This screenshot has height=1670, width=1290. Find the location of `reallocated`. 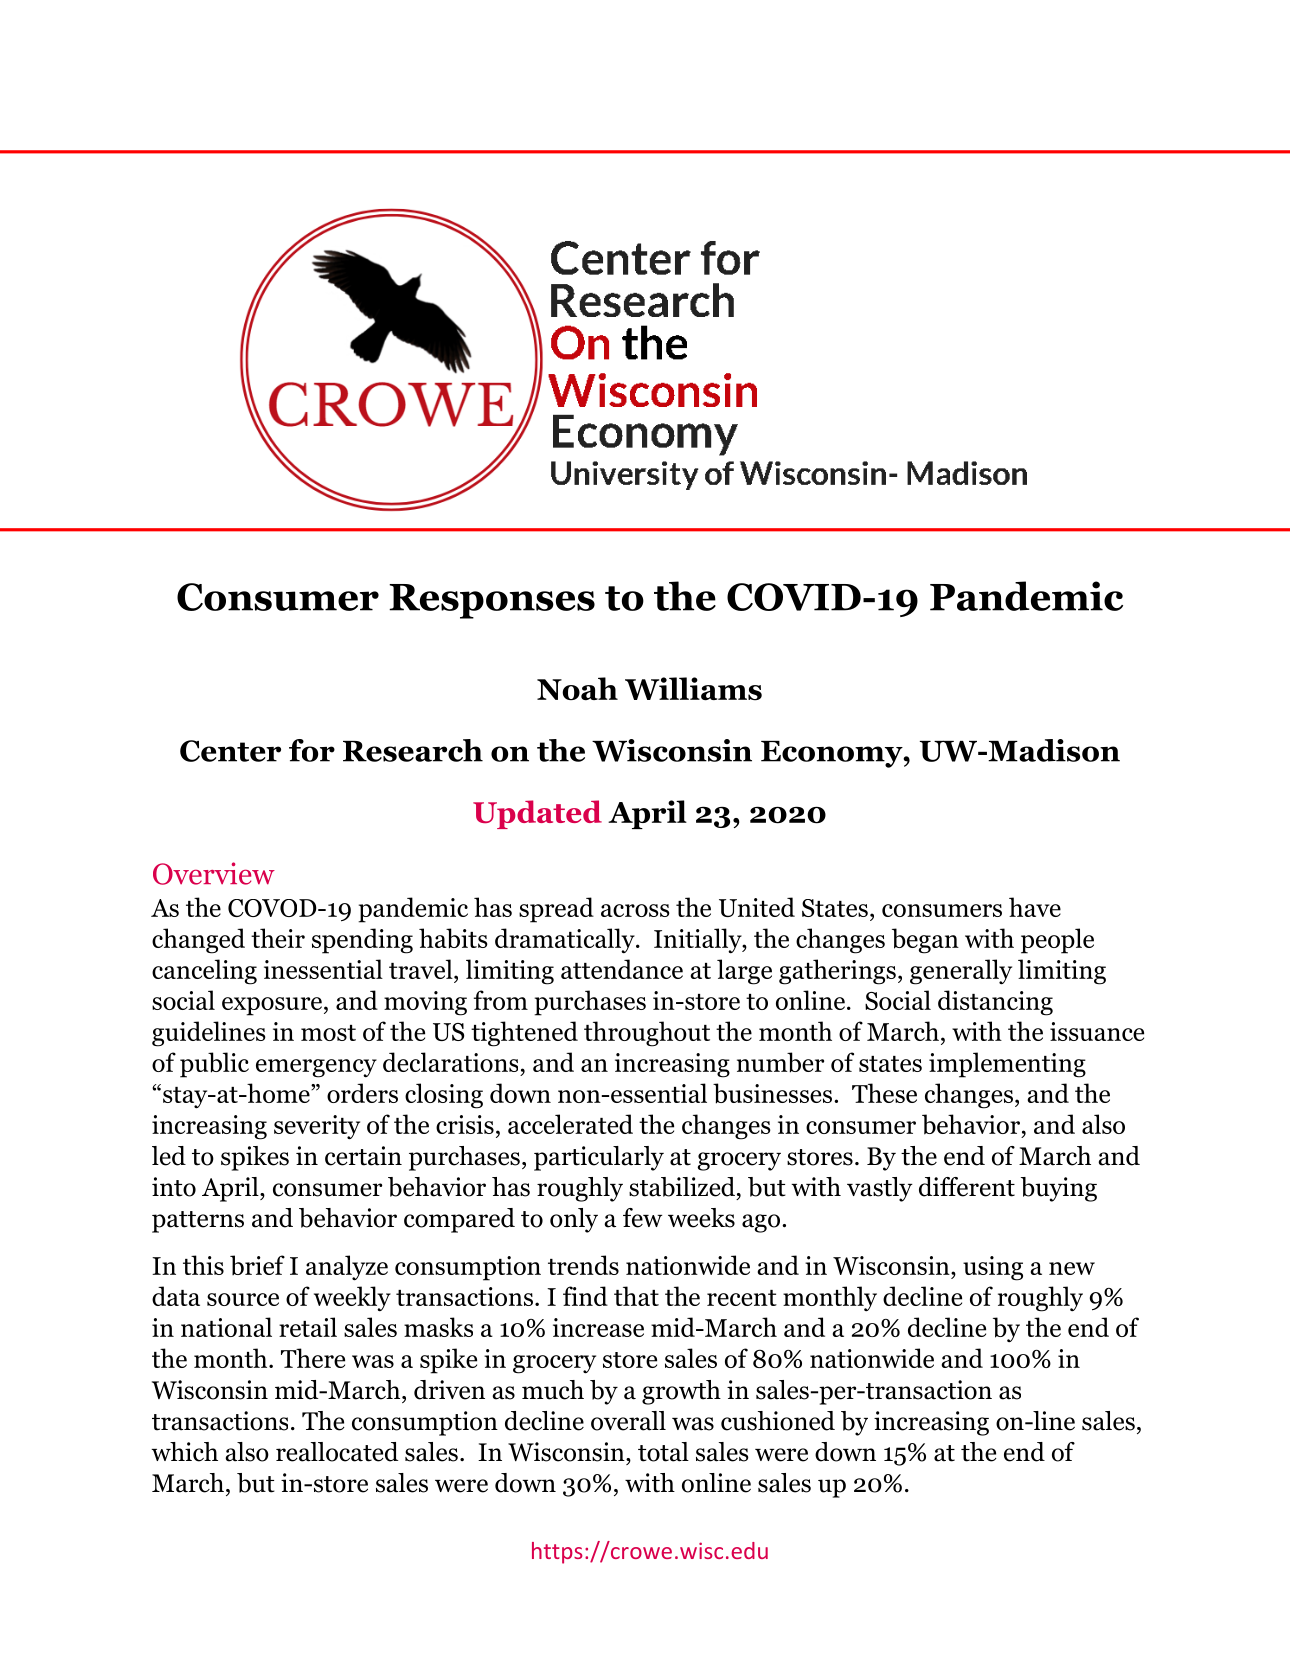

reallocated is located at coordinates (337, 1452).
